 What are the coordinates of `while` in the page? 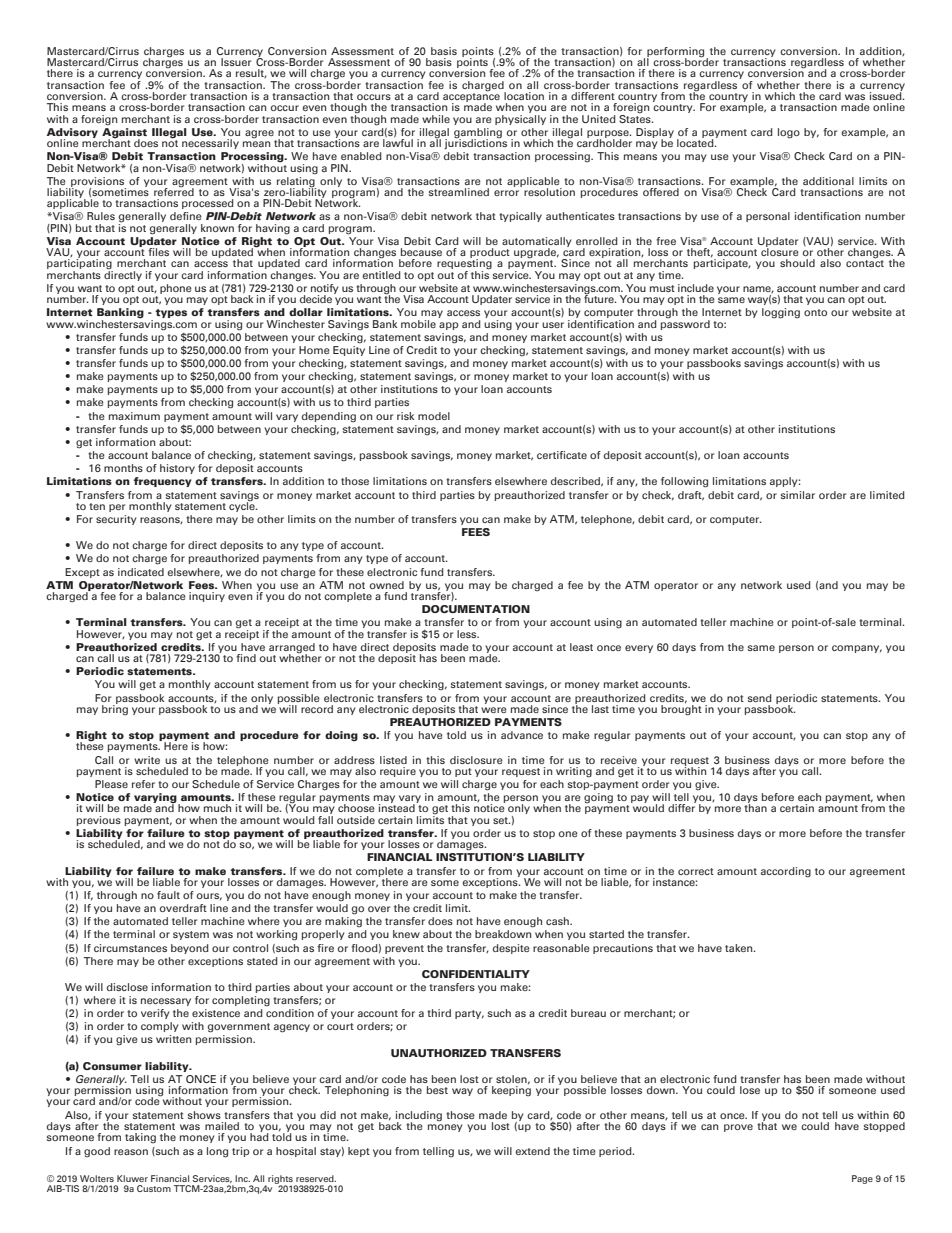 It's located at (436, 119).
